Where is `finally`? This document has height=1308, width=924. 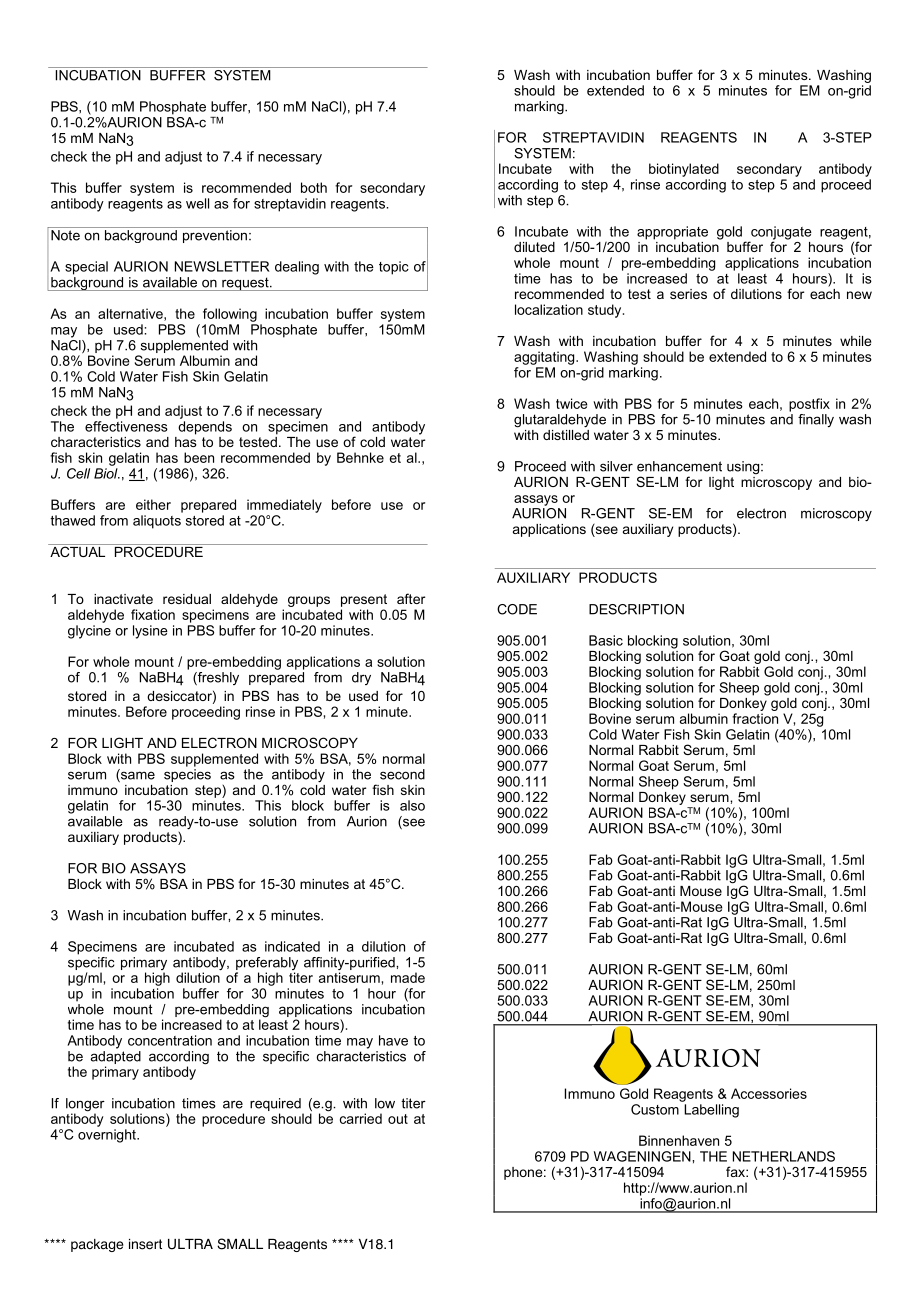 finally is located at coordinates (816, 420).
